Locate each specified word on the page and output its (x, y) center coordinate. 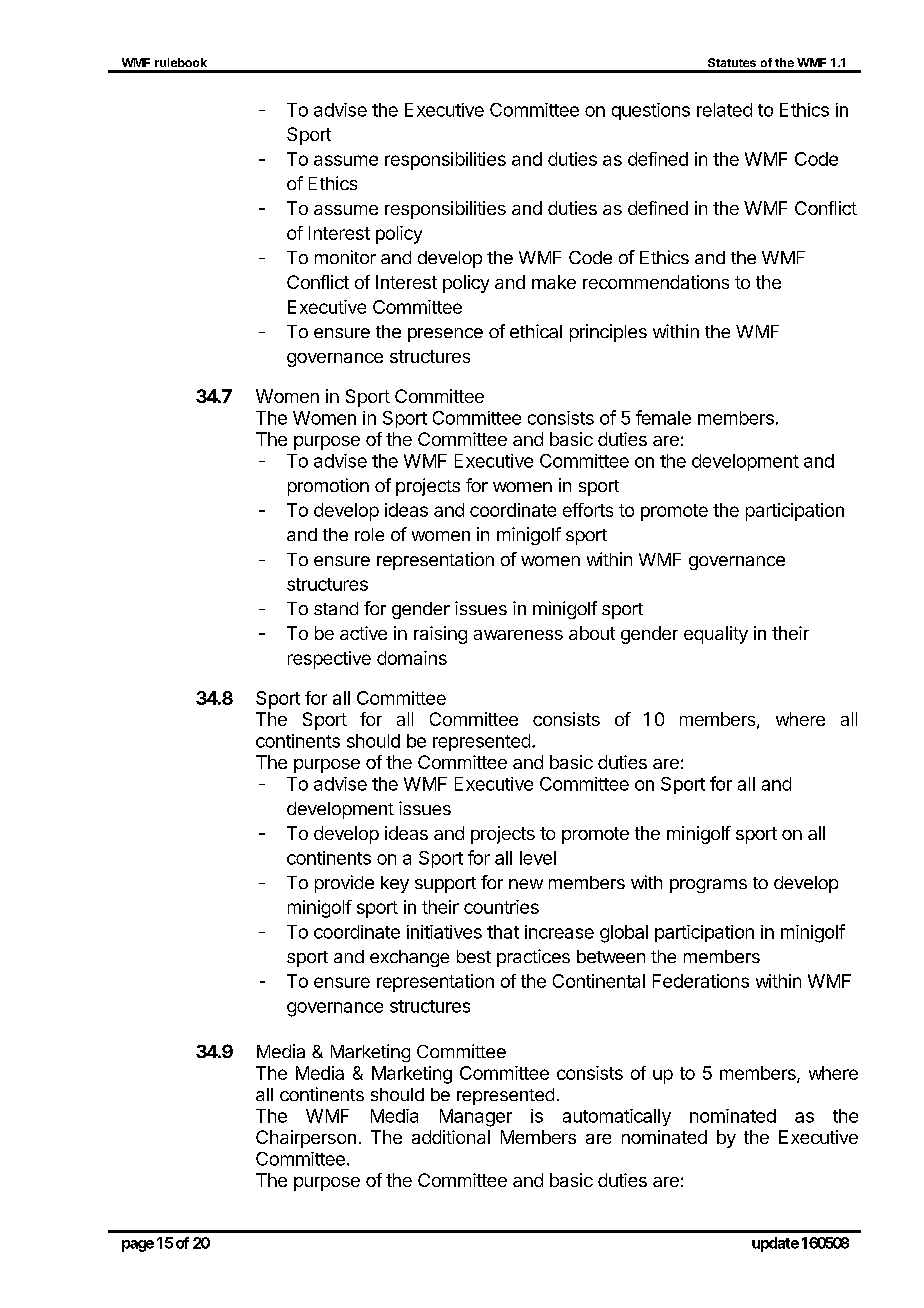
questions (651, 111)
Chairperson (306, 1139)
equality (716, 635)
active (363, 633)
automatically (617, 1117)
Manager (476, 1118)
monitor (345, 257)
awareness (518, 635)
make (554, 282)
